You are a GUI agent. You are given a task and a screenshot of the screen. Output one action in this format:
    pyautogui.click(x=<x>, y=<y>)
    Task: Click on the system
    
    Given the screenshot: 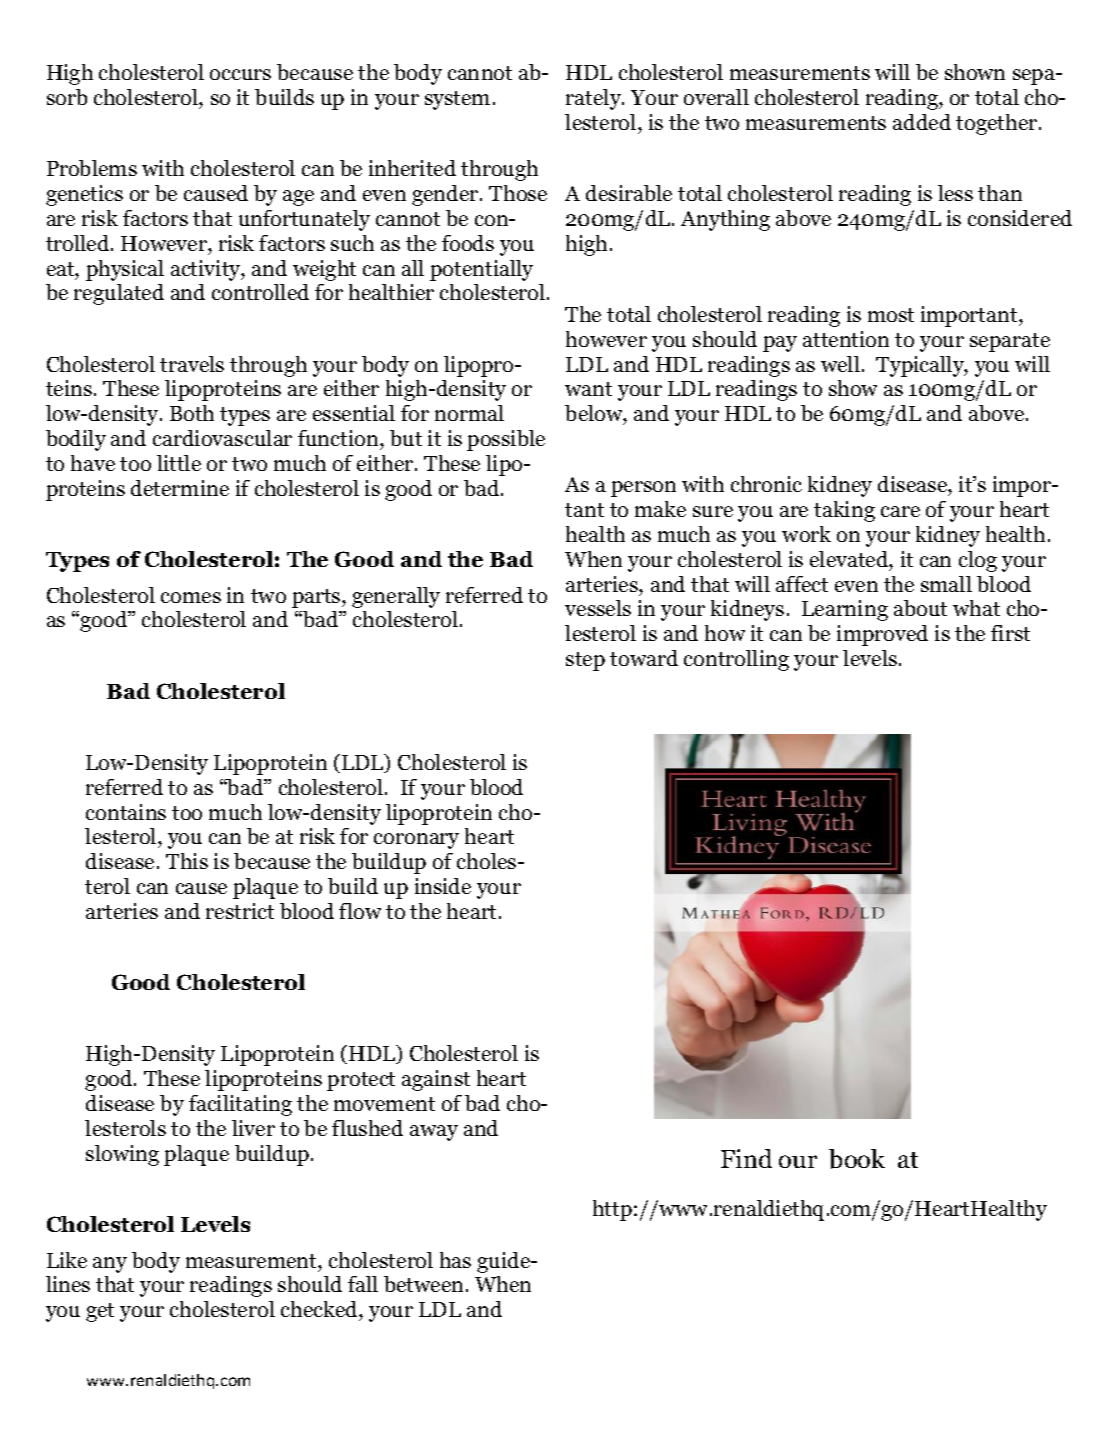 What is the action you would take?
    pyautogui.click(x=457, y=100)
